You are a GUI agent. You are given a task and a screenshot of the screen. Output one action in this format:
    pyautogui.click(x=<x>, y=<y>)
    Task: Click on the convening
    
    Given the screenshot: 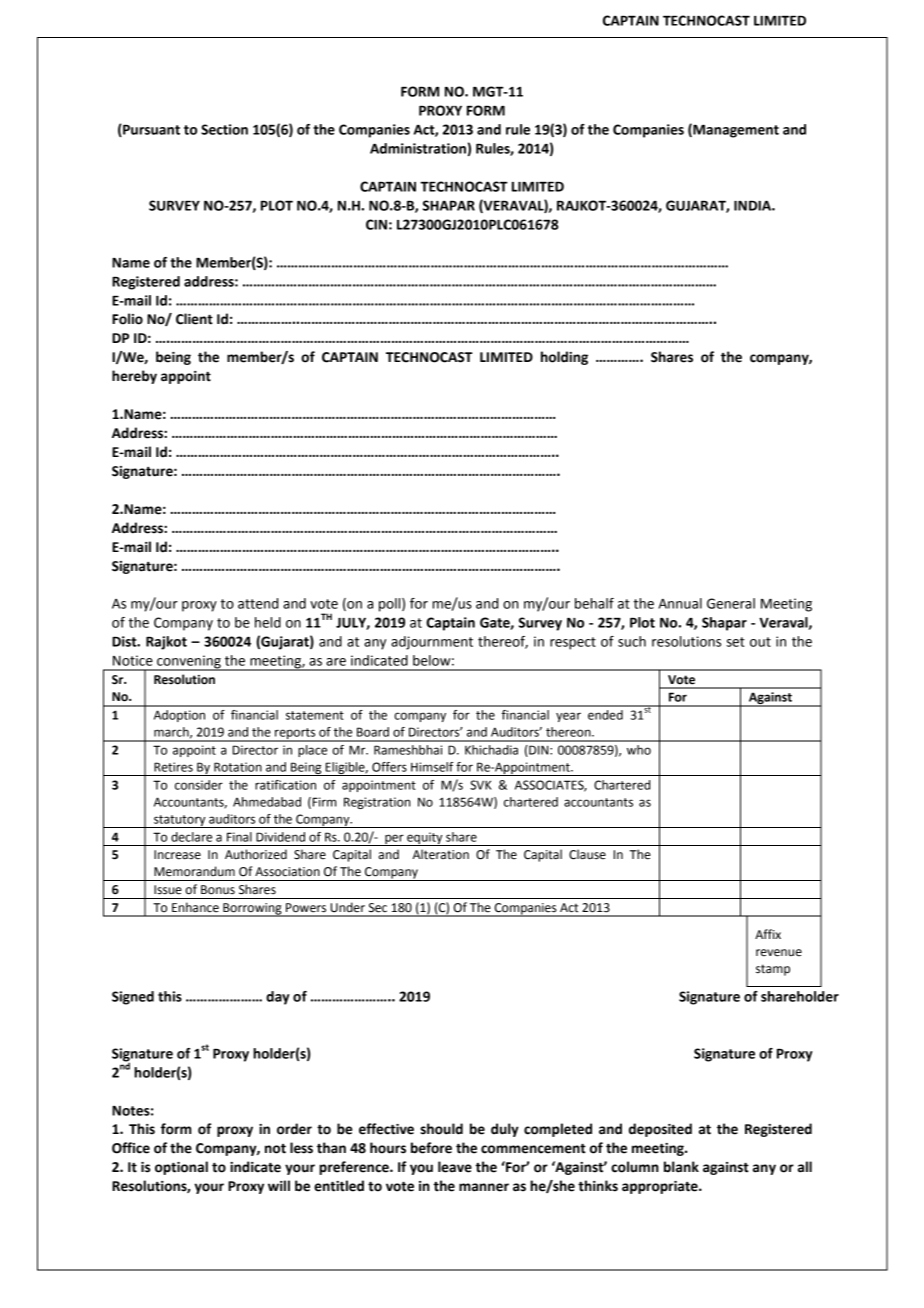 What is the action you would take?
    pyautogui.click(x=189, y=663)
